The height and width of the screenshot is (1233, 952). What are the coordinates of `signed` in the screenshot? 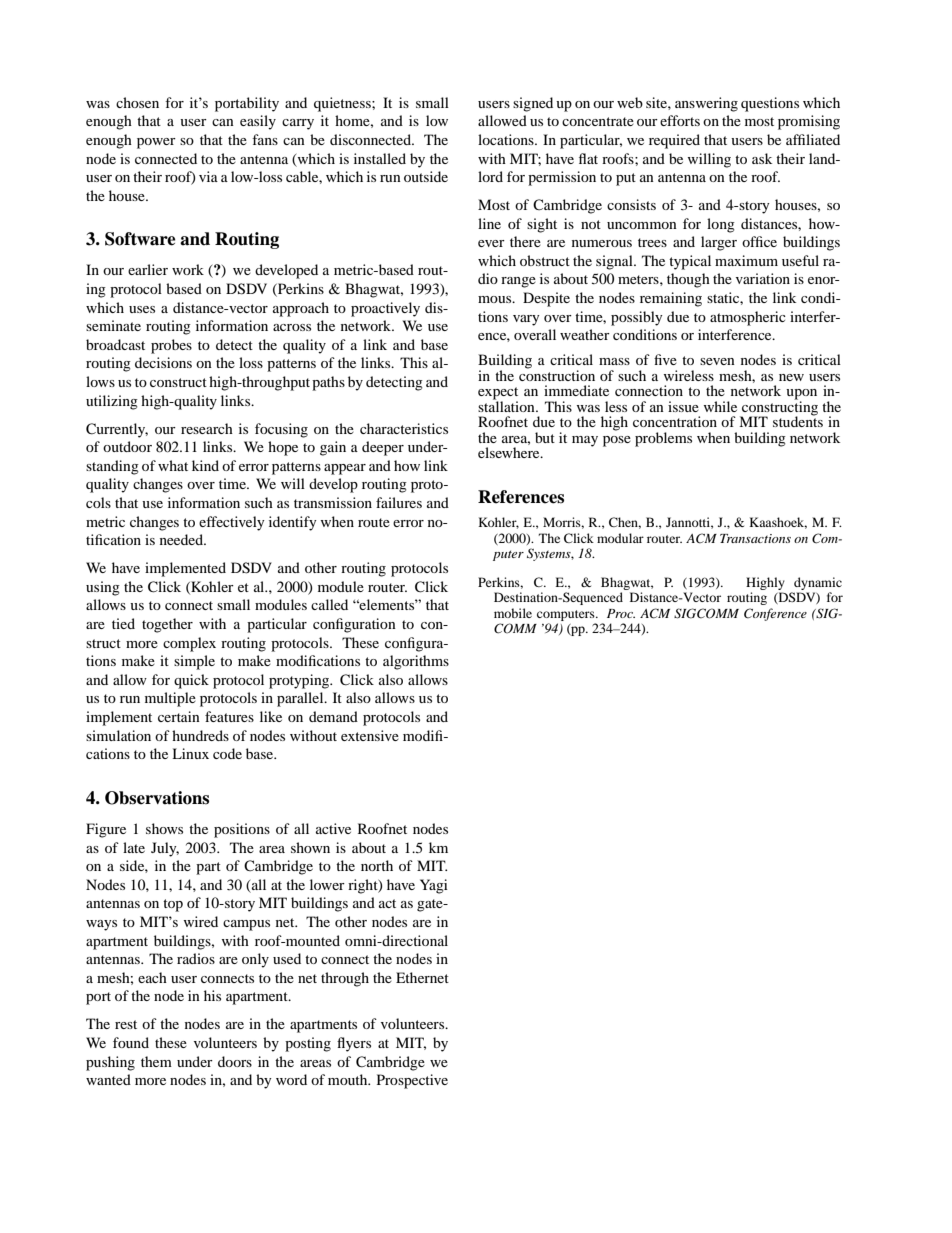 It's located at (533, 104).
